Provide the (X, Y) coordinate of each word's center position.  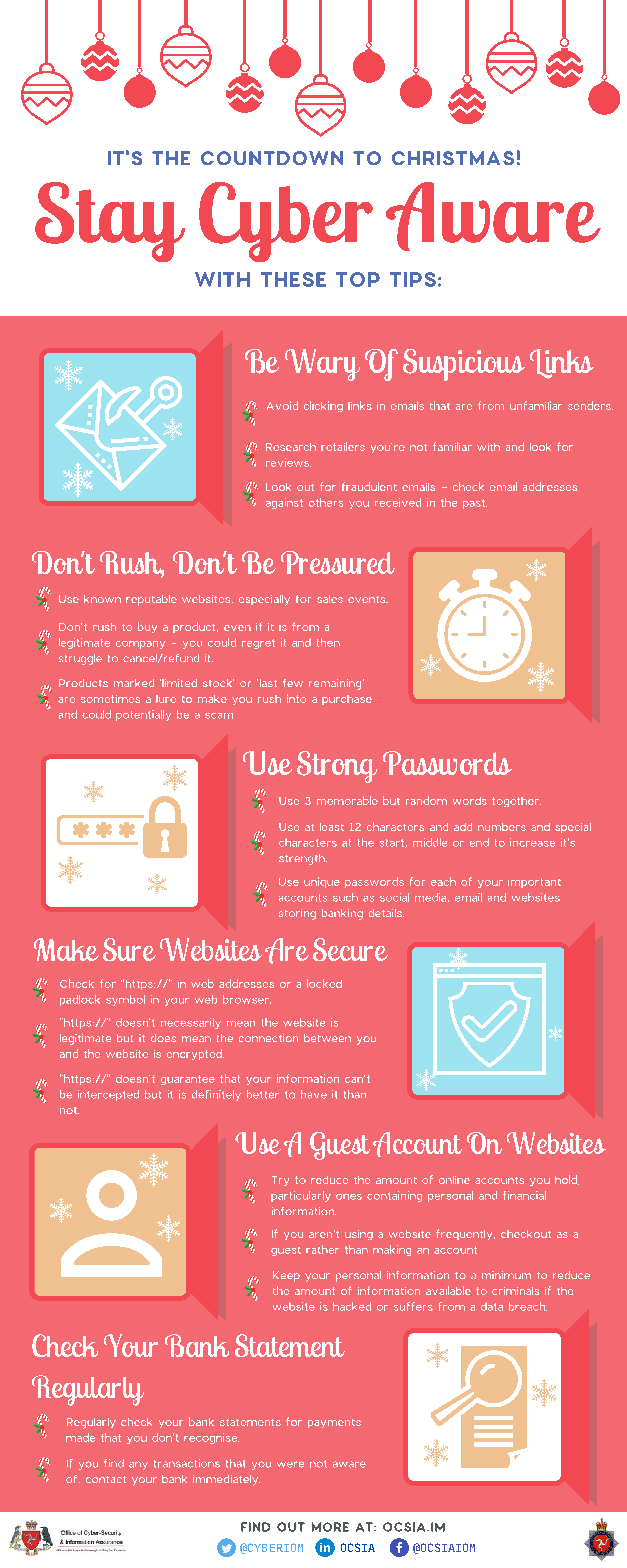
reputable (151, 600)
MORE (330, 1527)
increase (532, 842)
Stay (110, 222)
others (326, 502)
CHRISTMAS (453, 158)
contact (106, 1479)
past (475, 504)
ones (349, 1197)
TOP (358, 279)
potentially (143, 715)
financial (524, 1195)
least (332, 827)
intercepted (108, 1095)
